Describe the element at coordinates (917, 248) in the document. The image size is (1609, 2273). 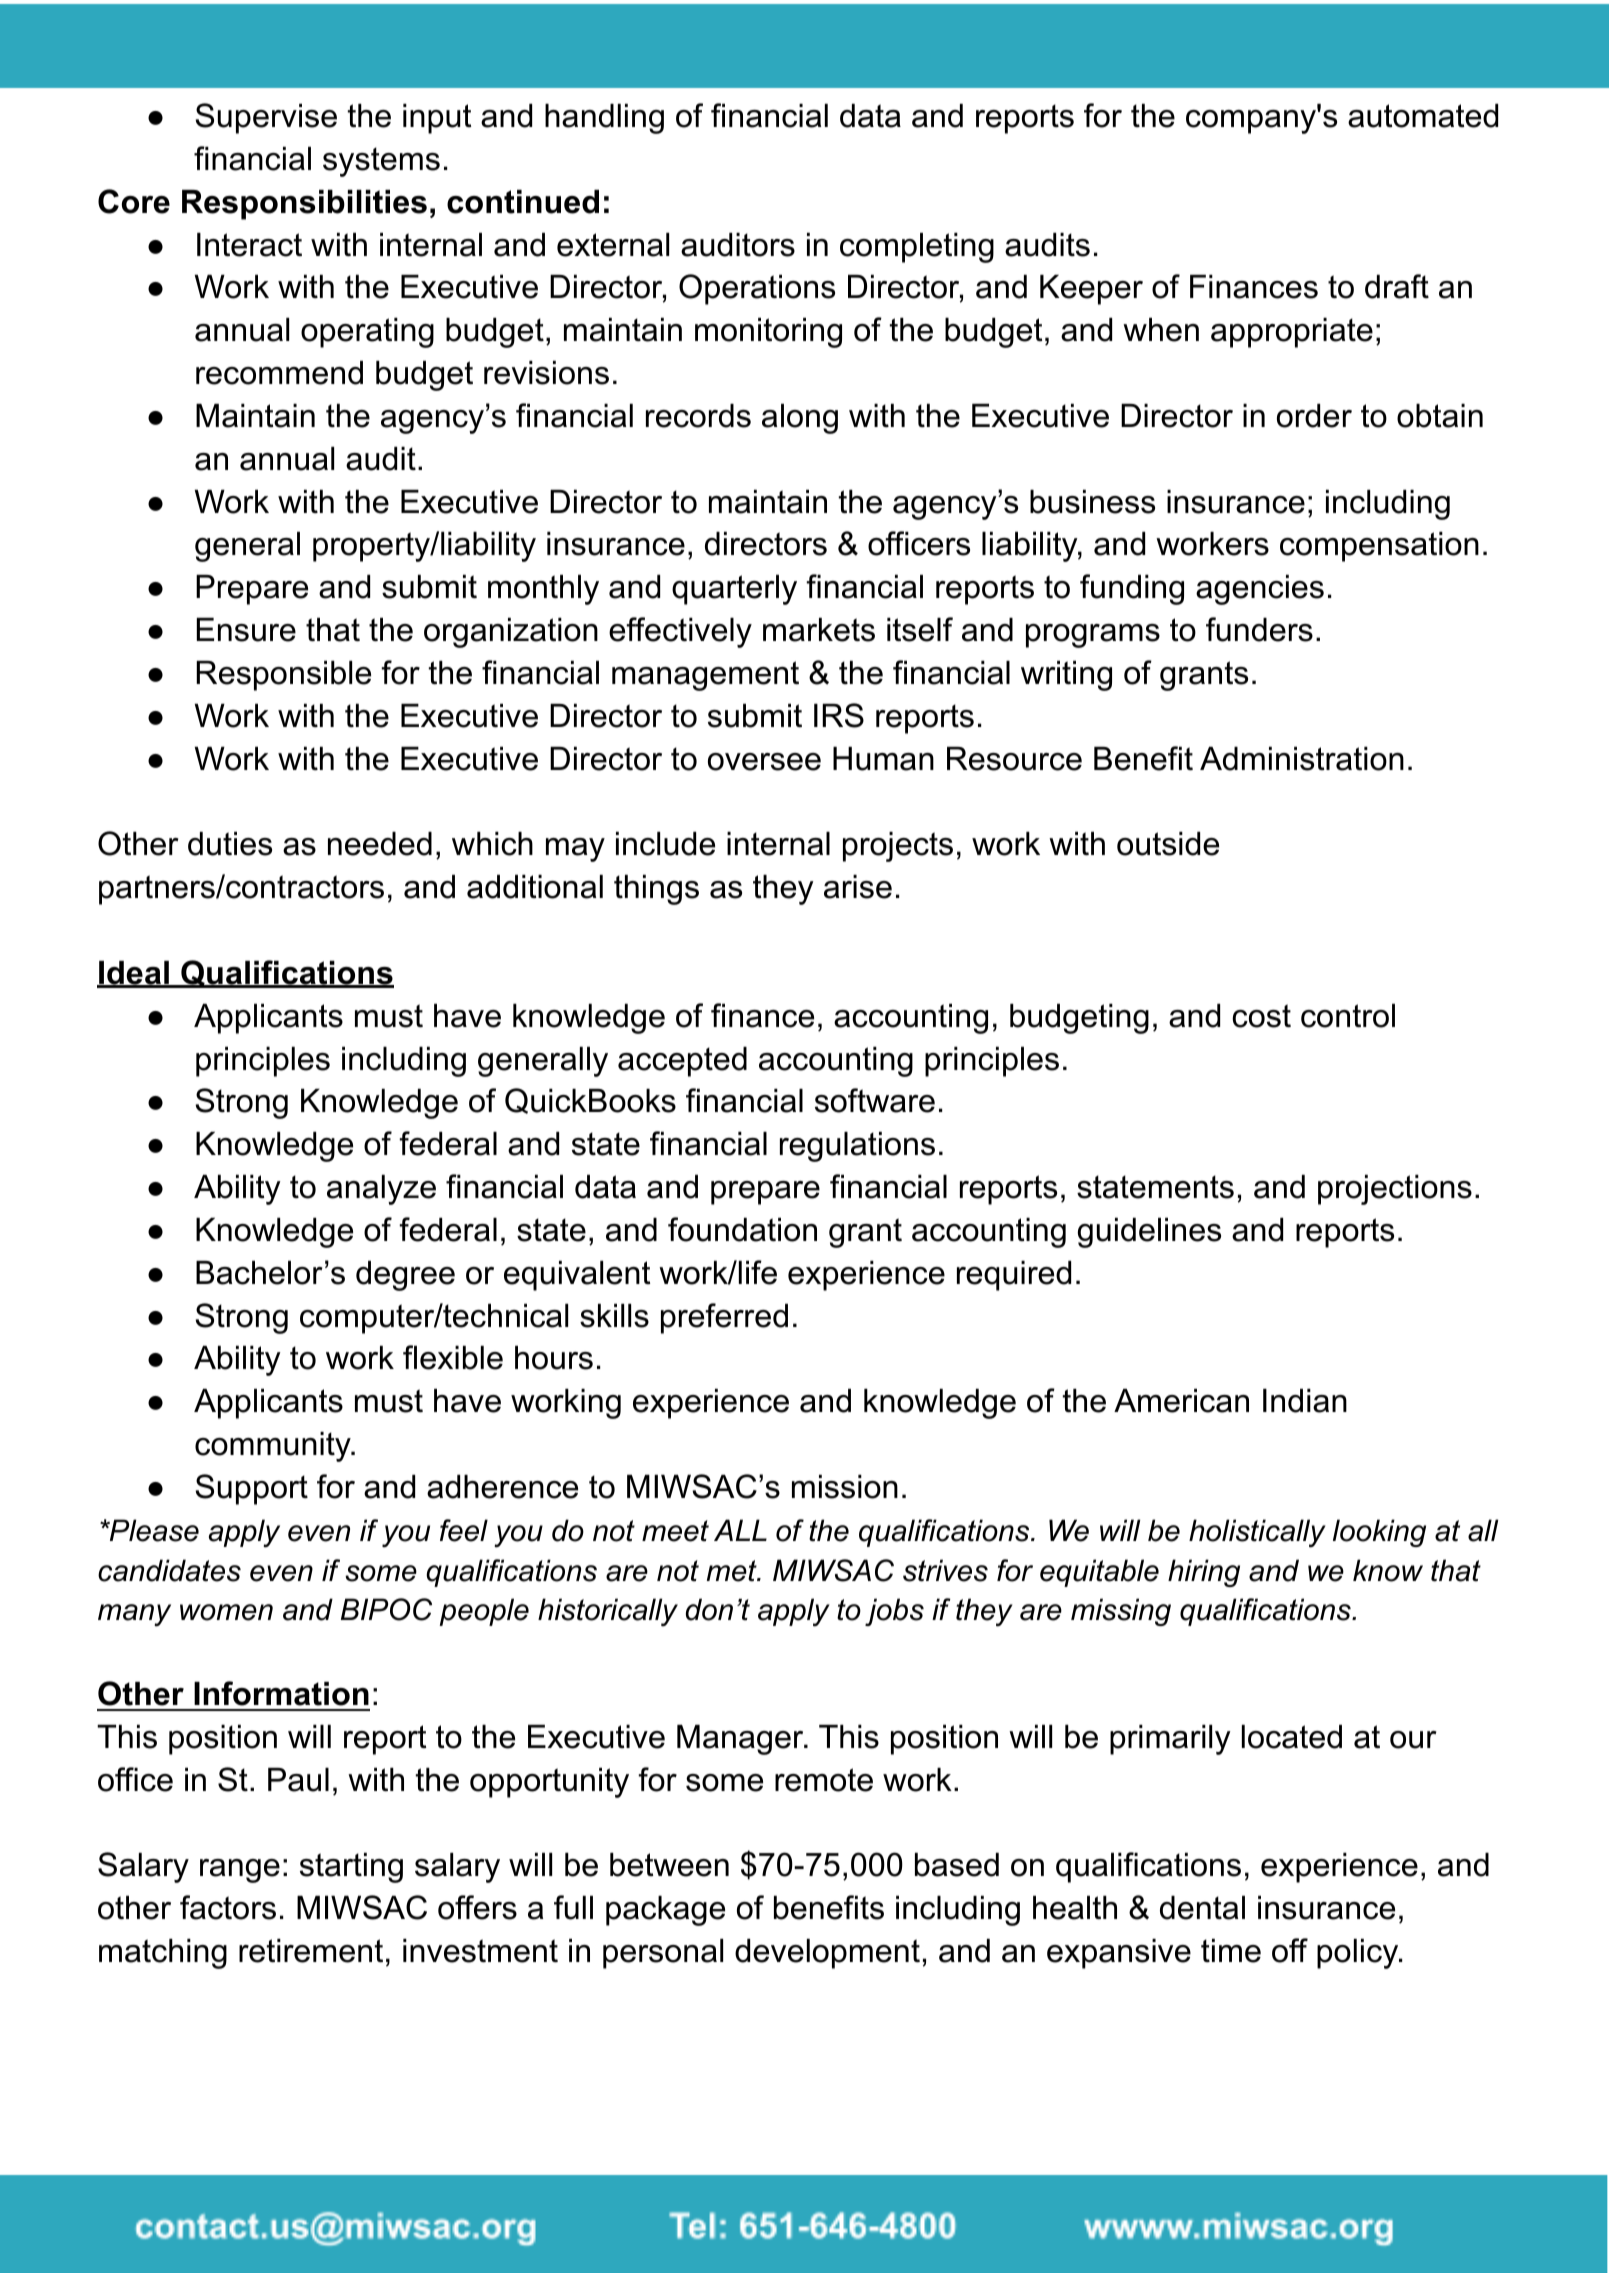
I see `completing` at that location.
